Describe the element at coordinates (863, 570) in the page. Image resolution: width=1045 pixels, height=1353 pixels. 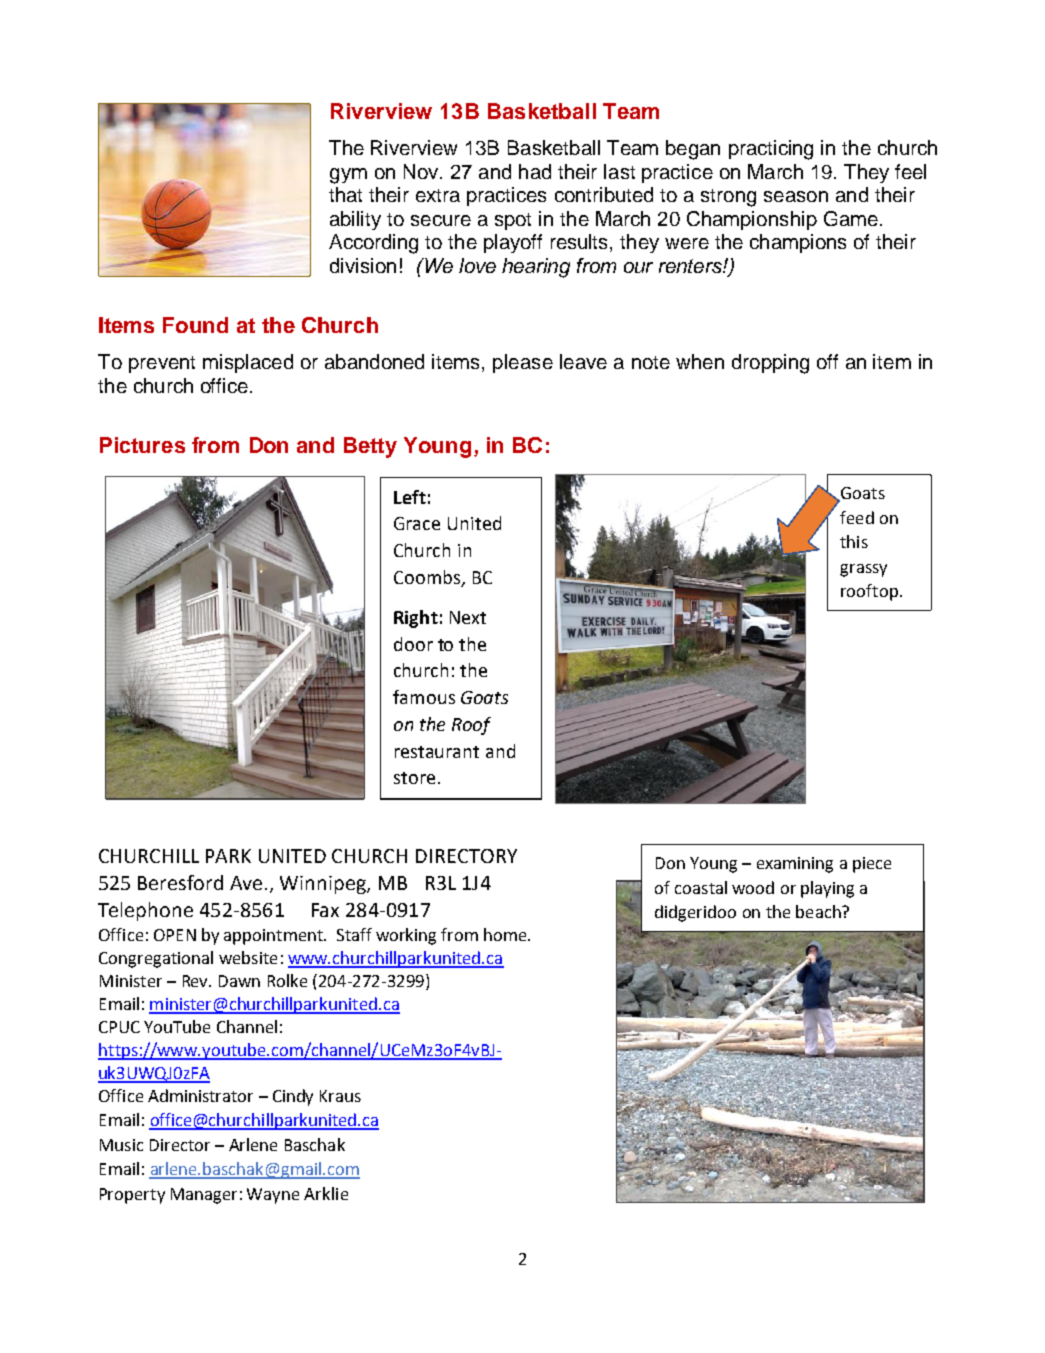
I see `grassy` at that location.
